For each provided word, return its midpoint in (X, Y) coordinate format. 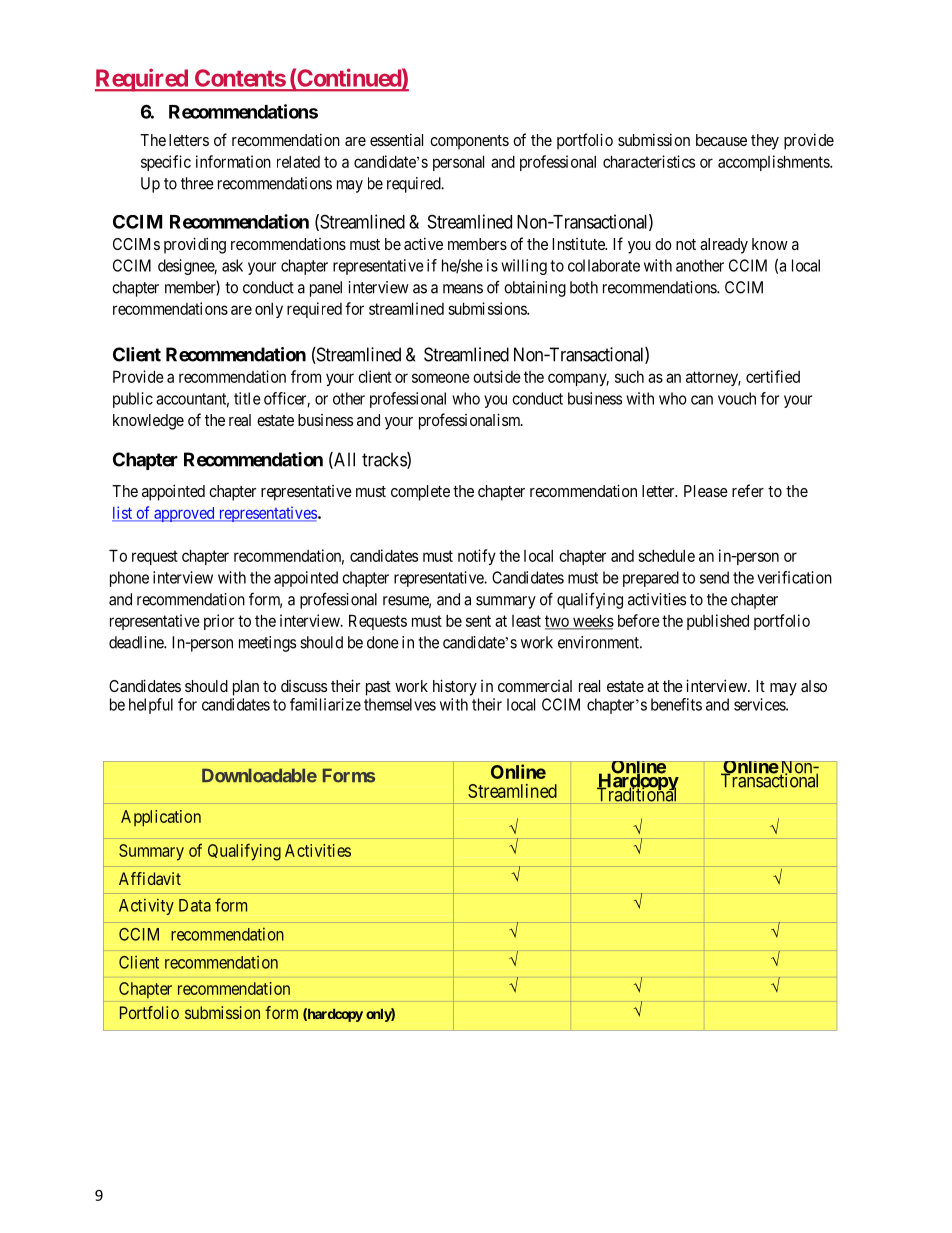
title (247, 398)
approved (184, 514)
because (721, 140)
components (469, 142)
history (455, 687)
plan (246, 688)
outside (497, 376)
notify (477, 557)
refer (748, 490)
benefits (676, 704)
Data (195, 905)
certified (773, 376)
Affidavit (150, 878)
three (197, 183)
